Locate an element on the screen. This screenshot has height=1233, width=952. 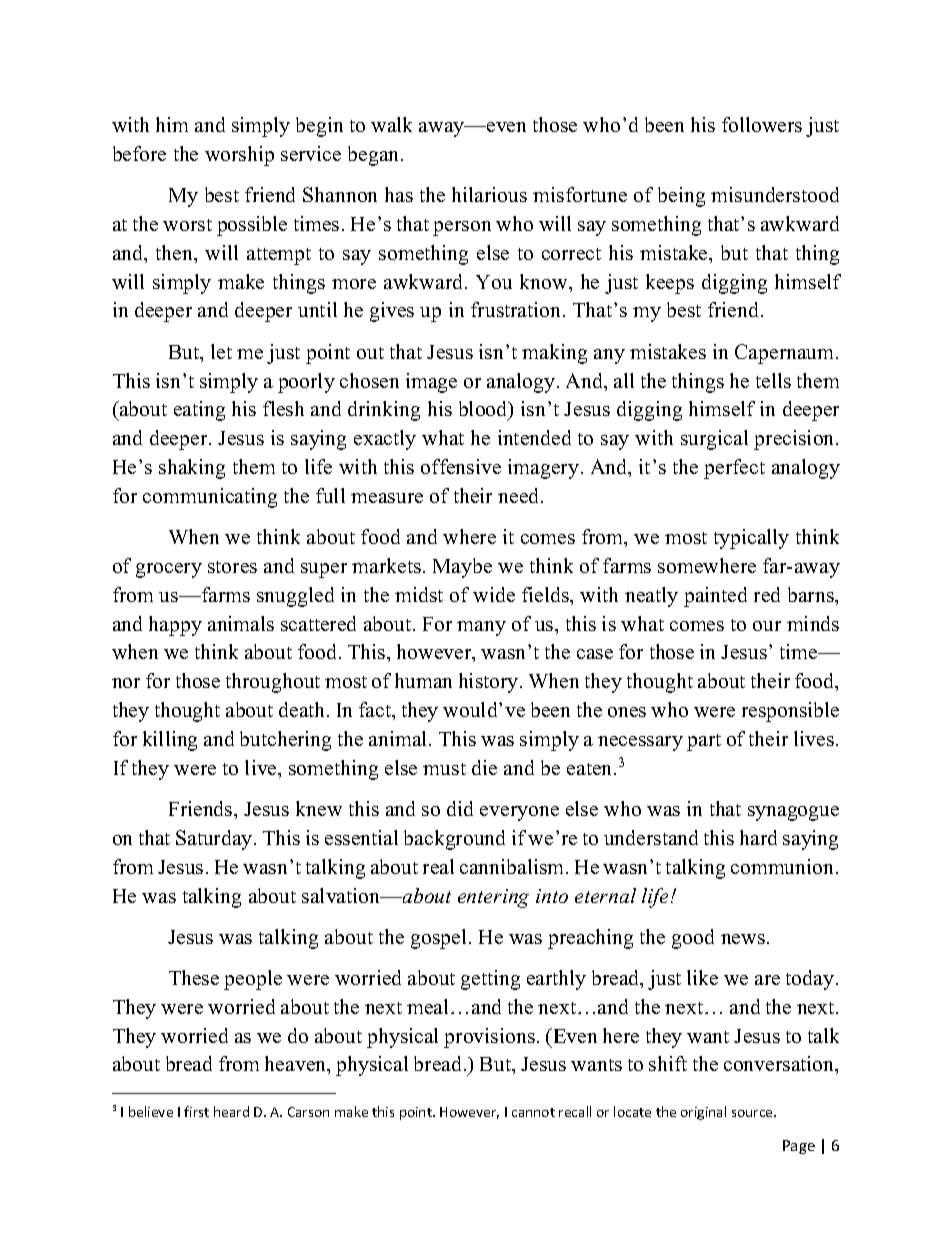
real is located at coordinates (438, 866).
